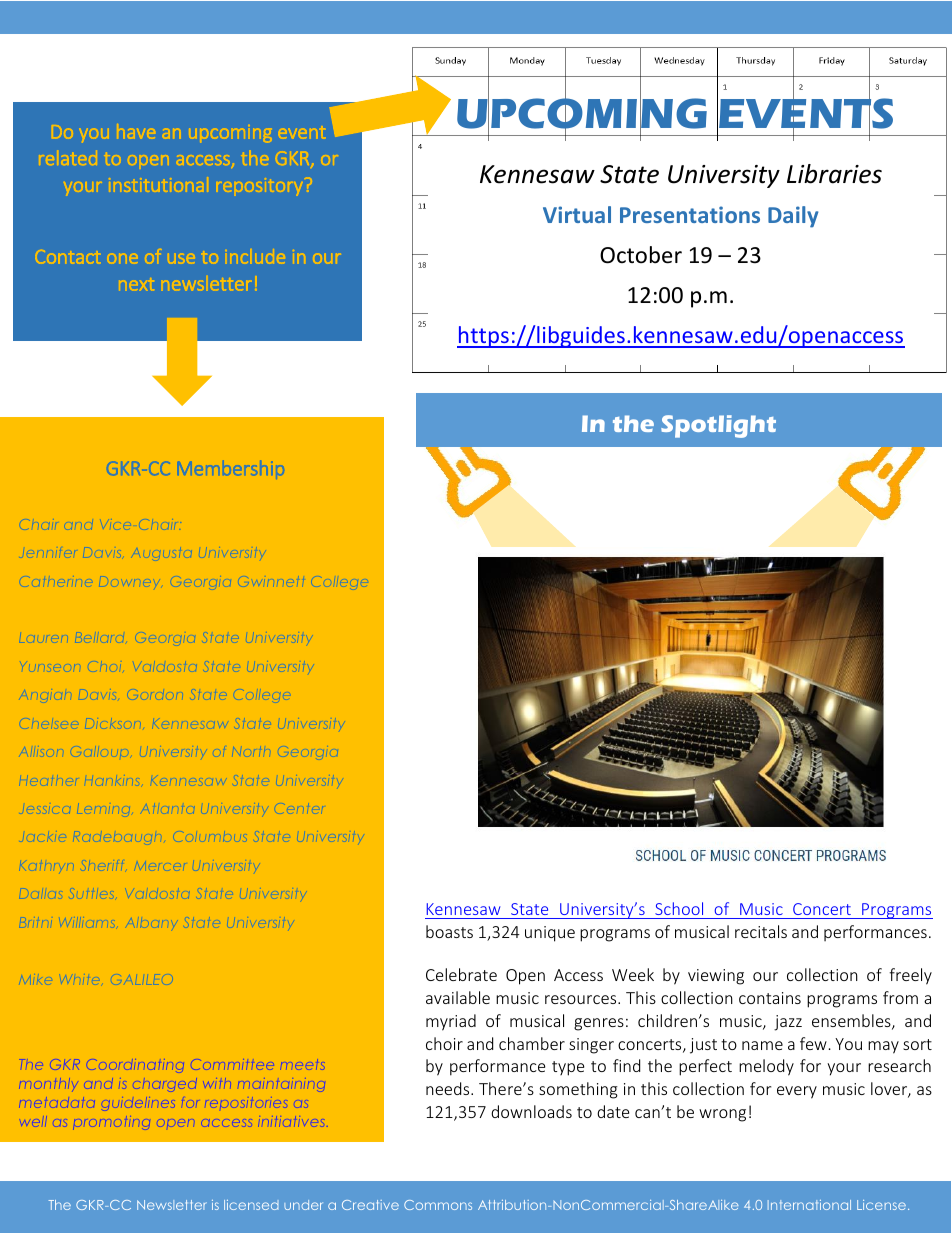 This image has width=952, height=1233. I want to click on date, so click(613, 1111).
